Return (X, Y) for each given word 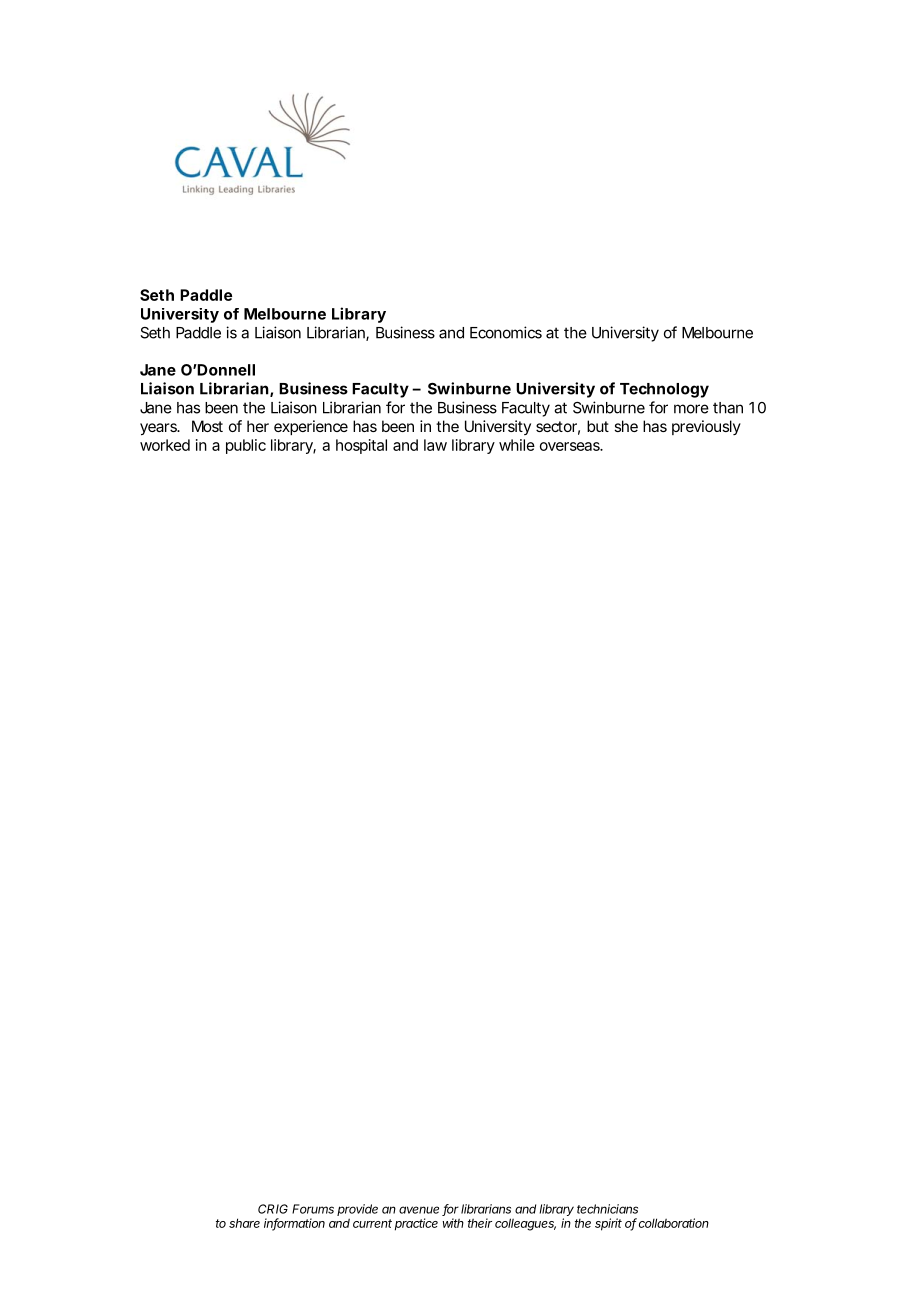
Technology (664, 390)
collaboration (674, 1223)
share (244, 1223)
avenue (419, 1210)
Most (207, 426)
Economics (506, 332)
